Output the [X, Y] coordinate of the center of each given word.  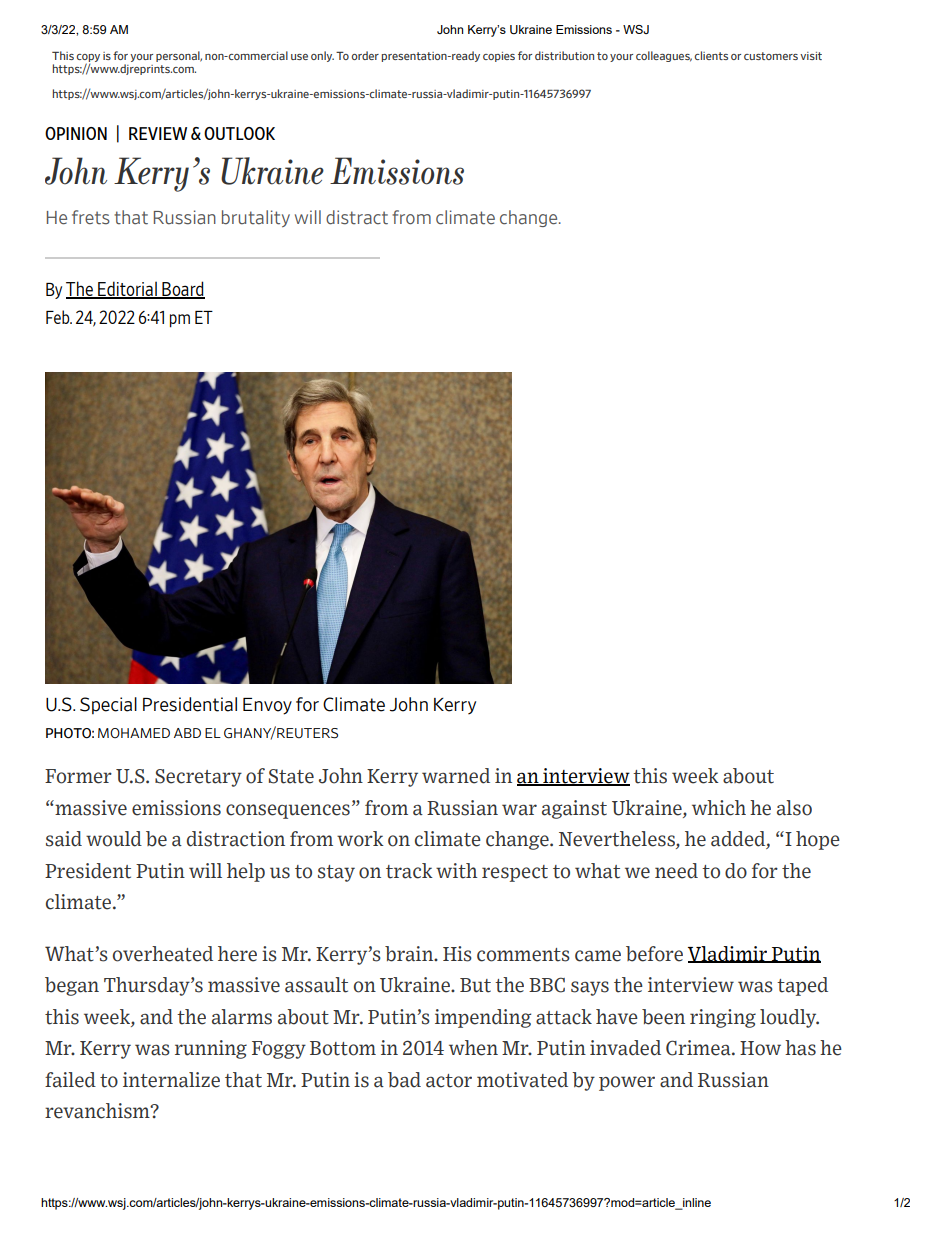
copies [499, 57]
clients [711, 55]
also [794, 808]
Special [108, 705]
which [719, 808]
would [114, 839]
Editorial [127, 290]
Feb [59, 317]
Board [182, 290]
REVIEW [158, 133]
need [676, 871]
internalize [171, 1080]
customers [771, 56]
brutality [256, 218]
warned [456, 776]
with [456, 871]
